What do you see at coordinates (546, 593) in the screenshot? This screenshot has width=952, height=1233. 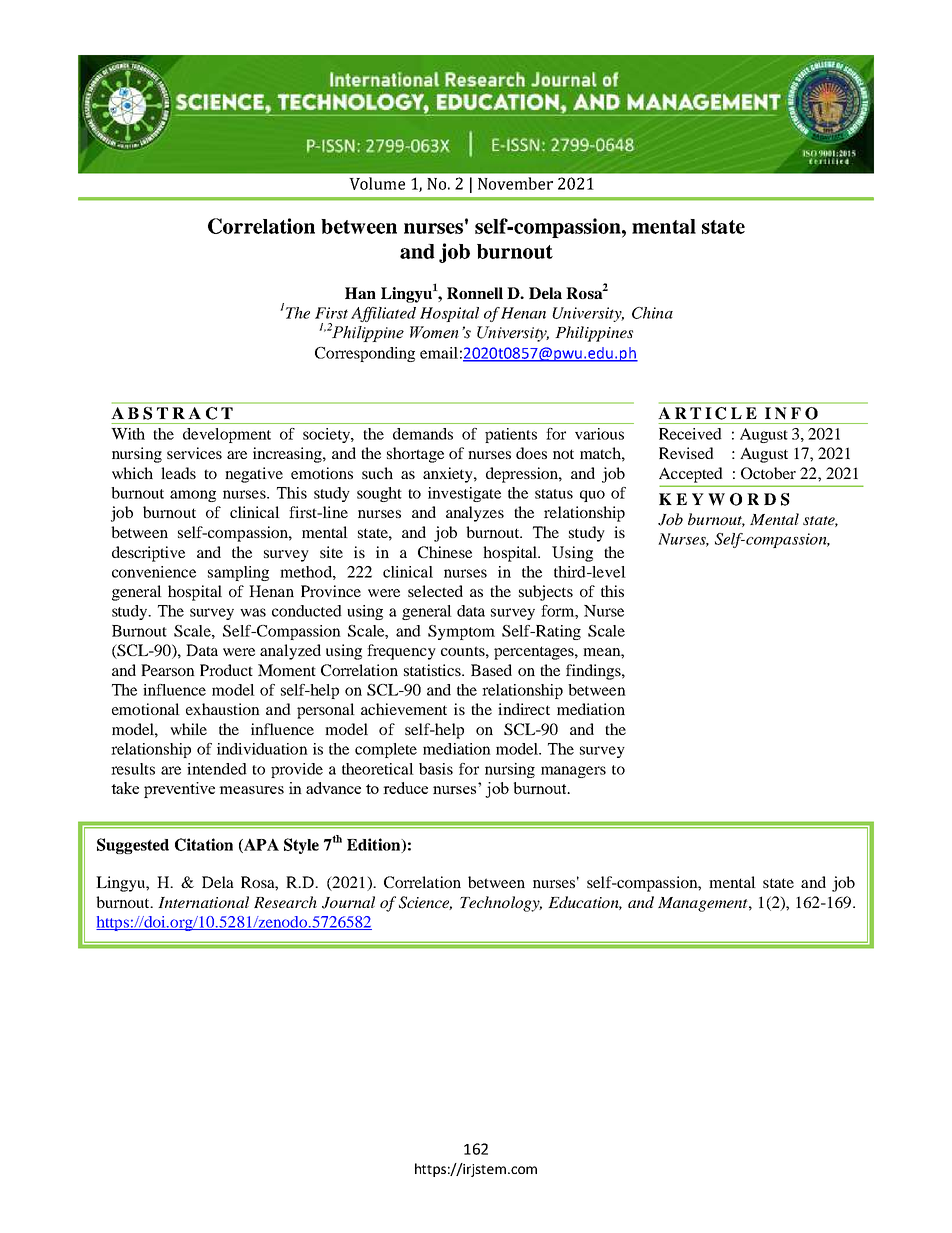 I see `subjects` at bounding box center [546, 593].
